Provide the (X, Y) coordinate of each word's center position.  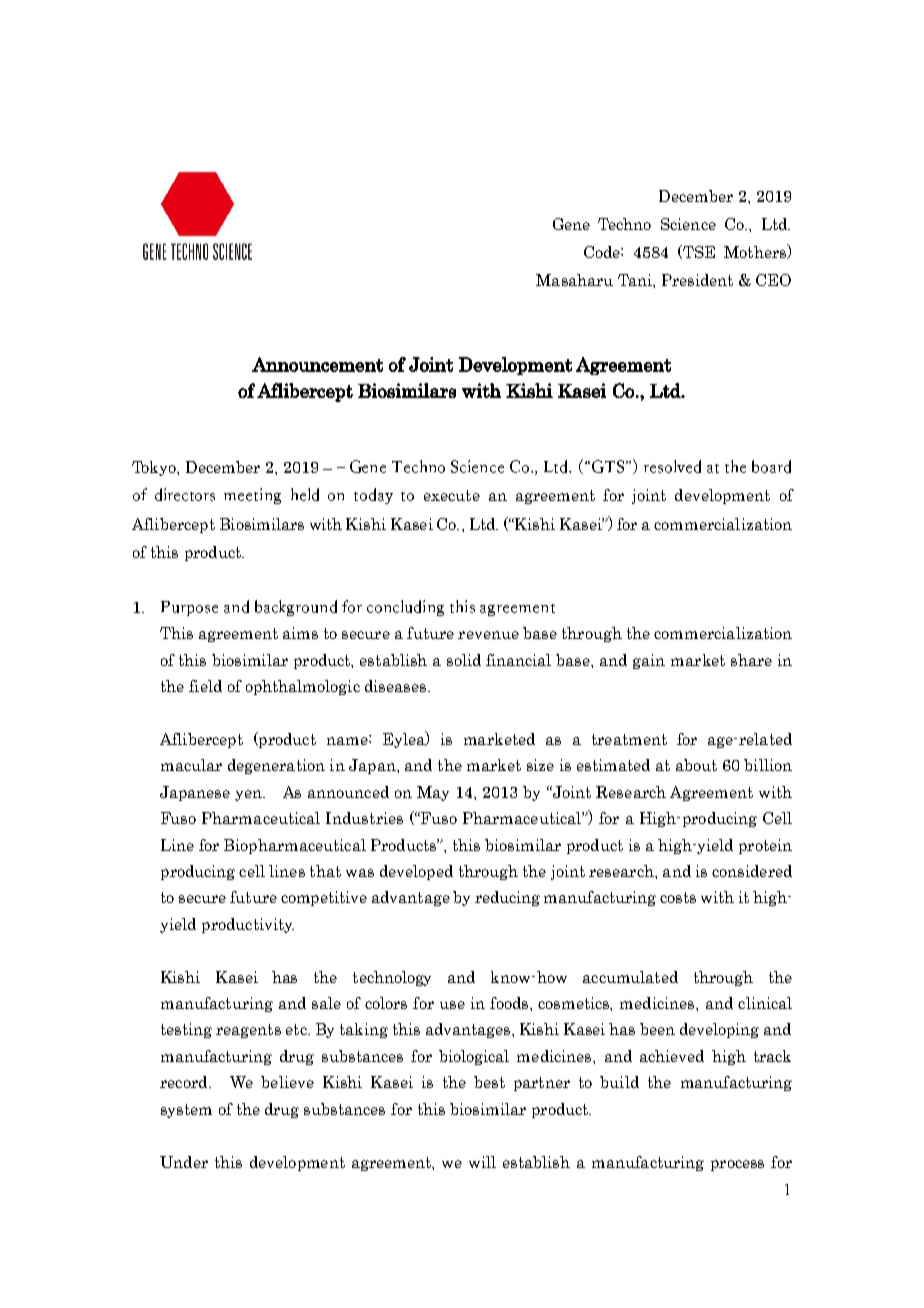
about (696, 765)
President (697, 280)
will (482, 1162)
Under (184, 1162)
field (205, 686)
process (737, 1165)
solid (464, 660)
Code (603, 252)
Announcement (317, 364)
